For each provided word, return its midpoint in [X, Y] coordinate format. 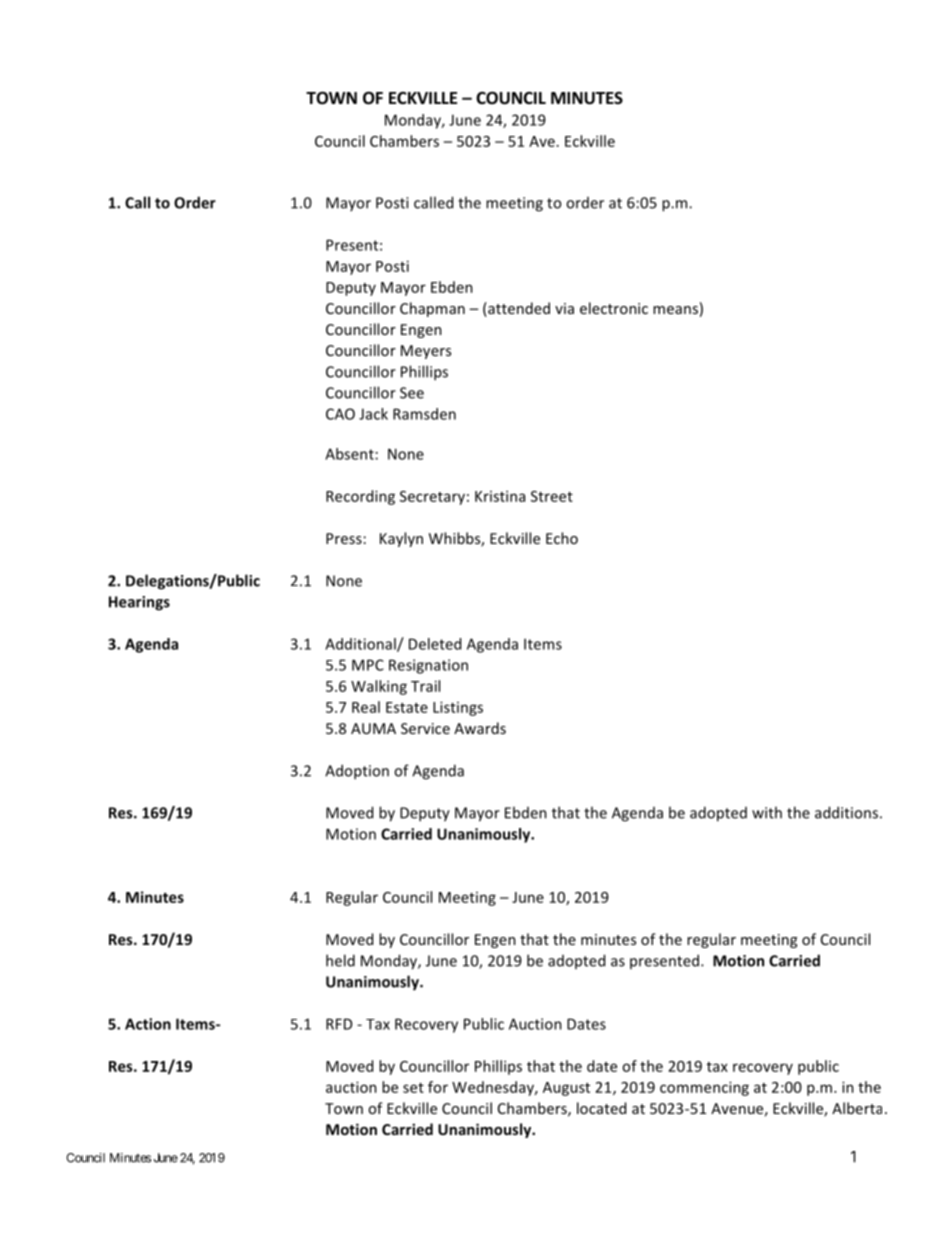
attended [518, 308]
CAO [340, 414]
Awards [480, 728]
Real [366, 707]
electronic [614, 308]
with [767, 812]
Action [148, 1024]
